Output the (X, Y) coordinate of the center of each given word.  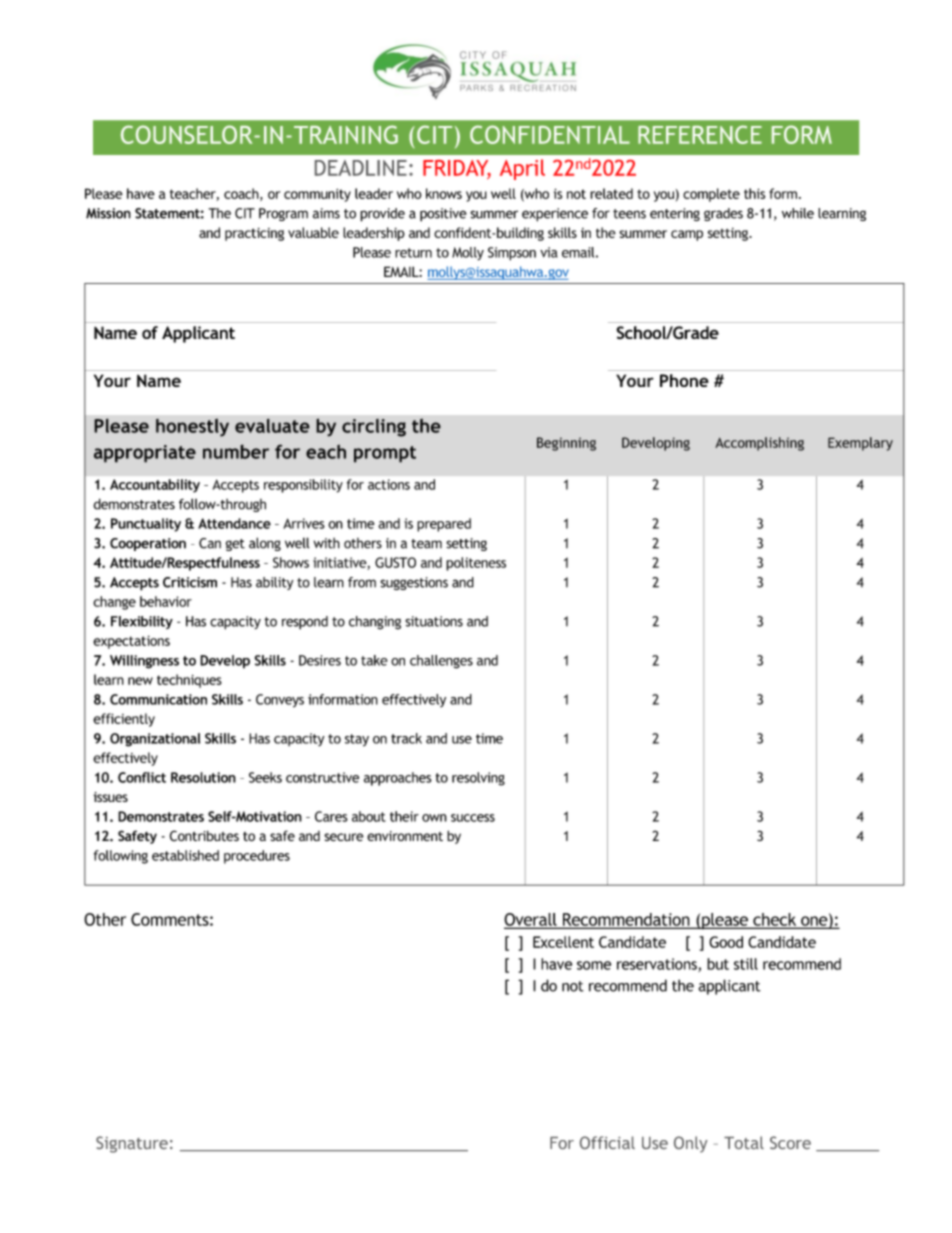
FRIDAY (457, 169)
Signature (132, 1144)
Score (790, 1142)
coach (242, 194)
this (754, 193)
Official (607, 1142)
